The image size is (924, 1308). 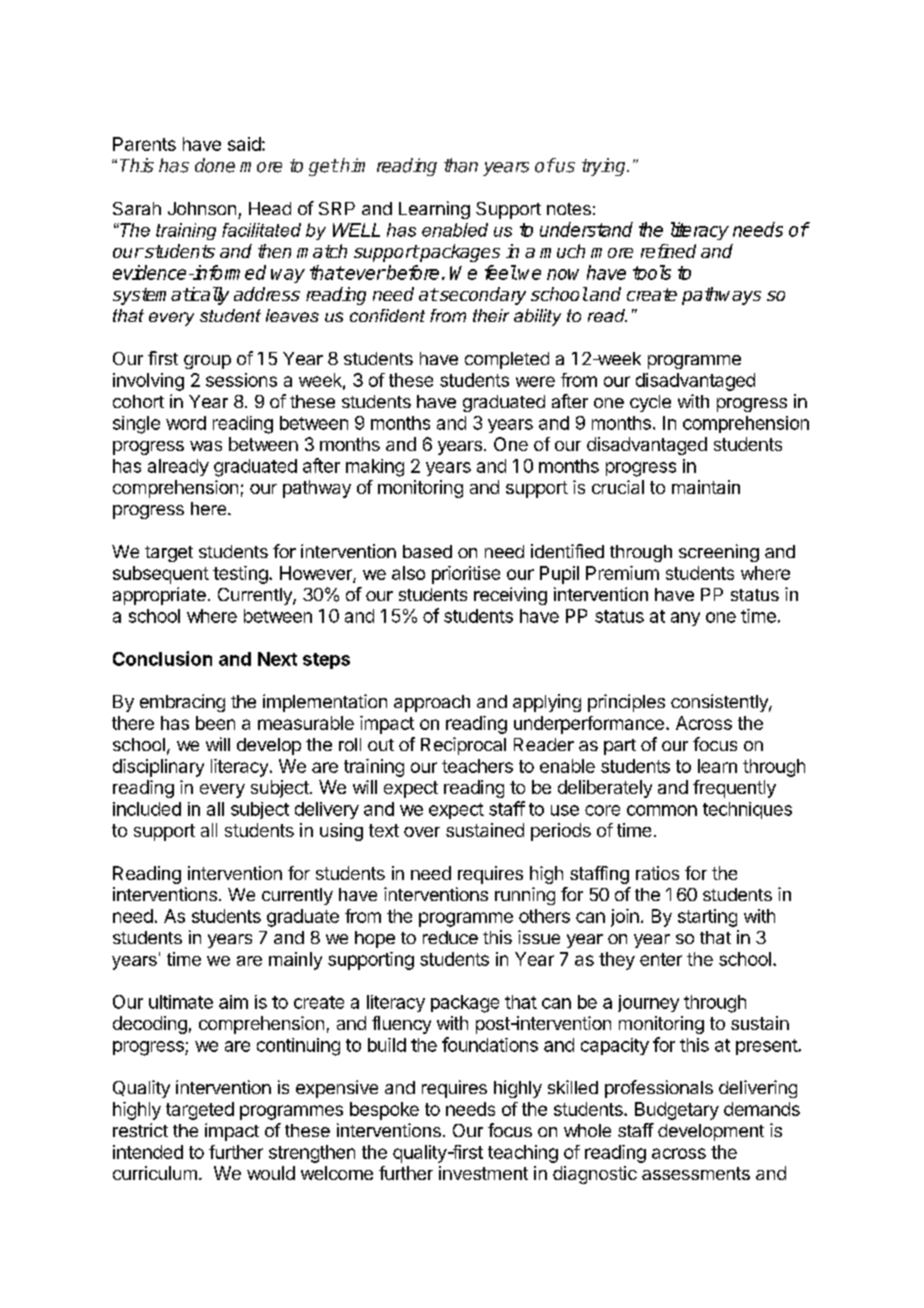 I want to click on trying, so click(x=605, y=167).
